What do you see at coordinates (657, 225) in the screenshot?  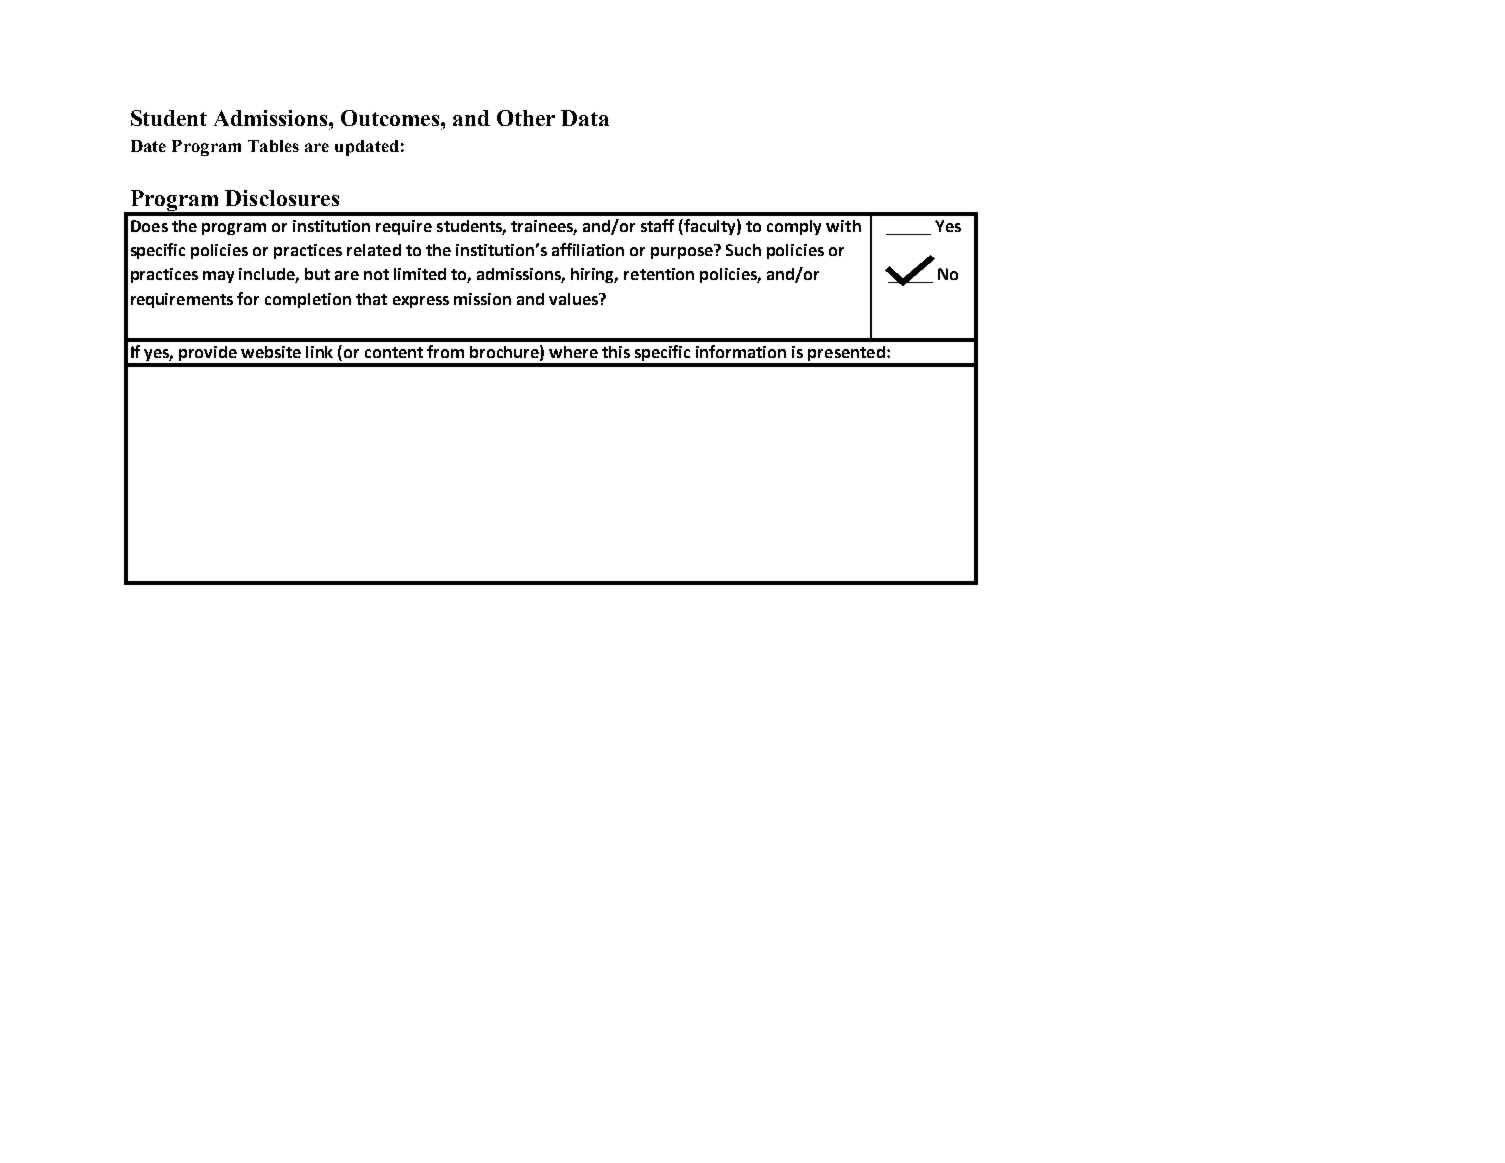 I see `staff` at bounding box center [657, 225].
